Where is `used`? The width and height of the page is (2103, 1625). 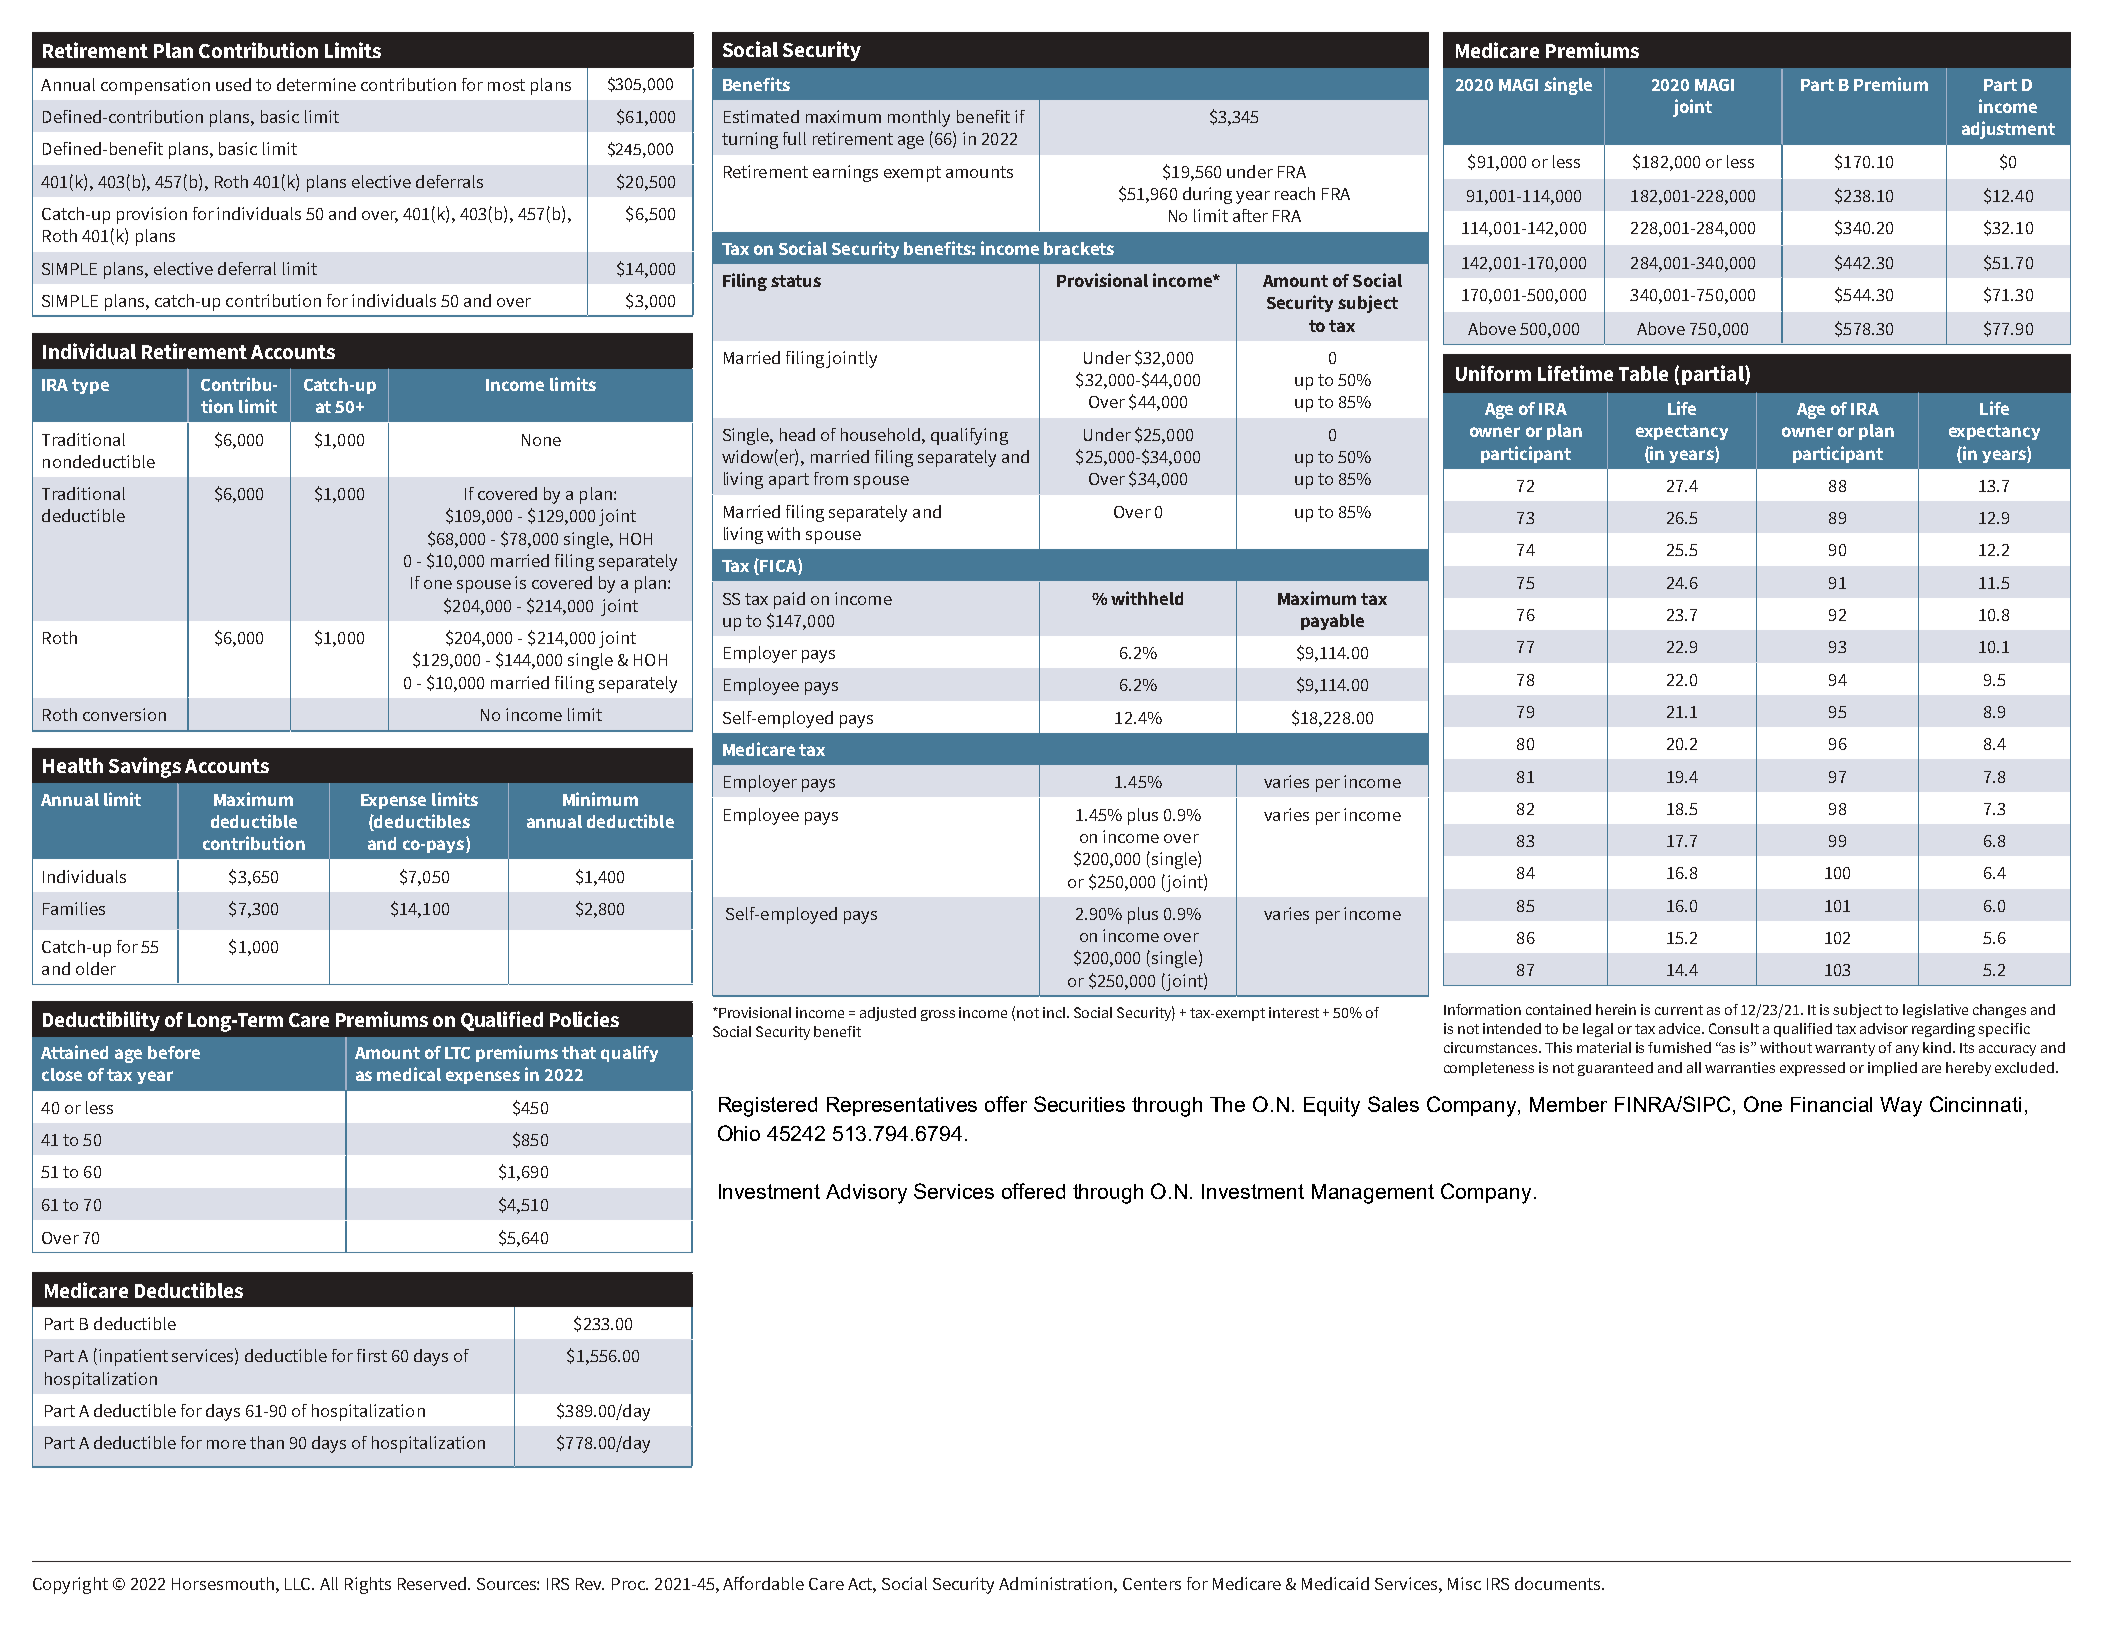
used is located at coordinates (233, 84).
